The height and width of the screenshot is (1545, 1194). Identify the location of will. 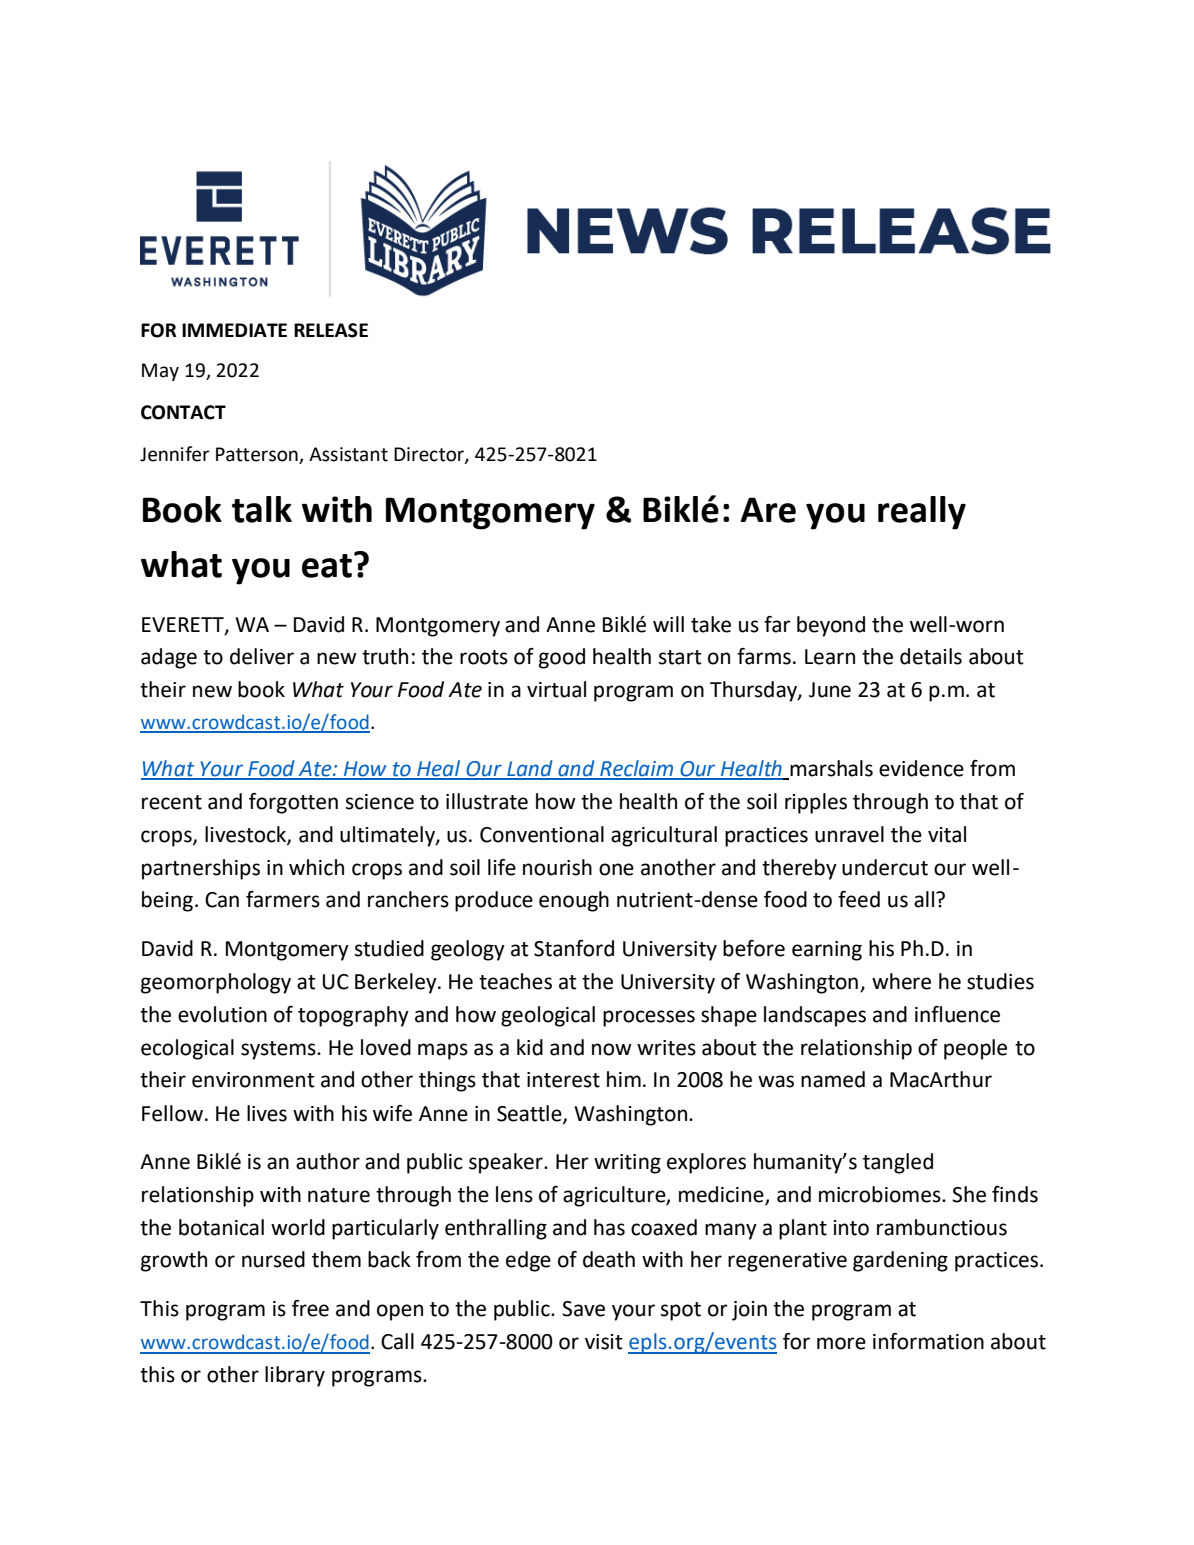
(668, 624).
